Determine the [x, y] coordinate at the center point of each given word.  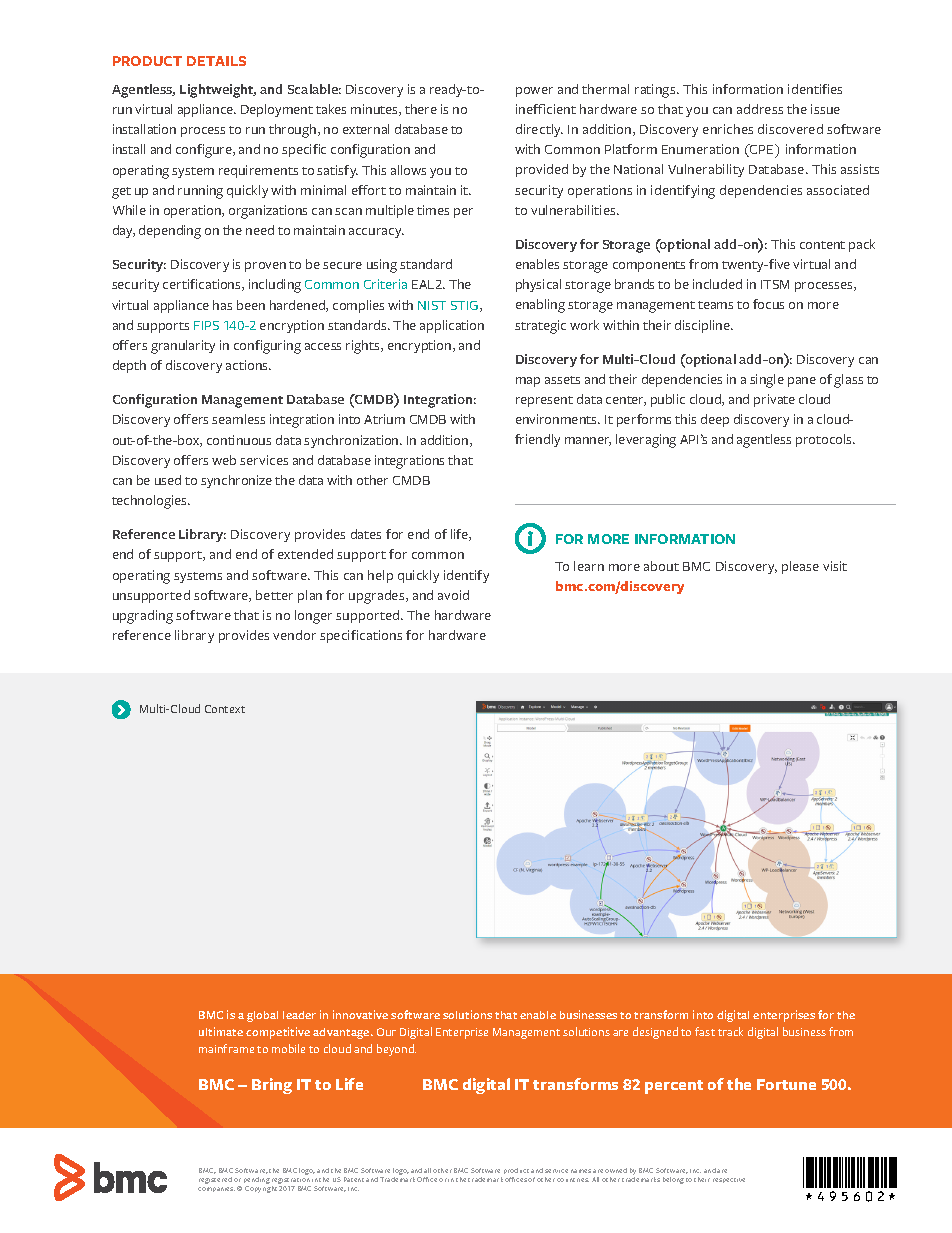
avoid [453, 595]
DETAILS [216, 61]
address [760, 109]
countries [573, 1180]
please [800, 567]
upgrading [143, 617]
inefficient [546, 109]
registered [215, 1180]
